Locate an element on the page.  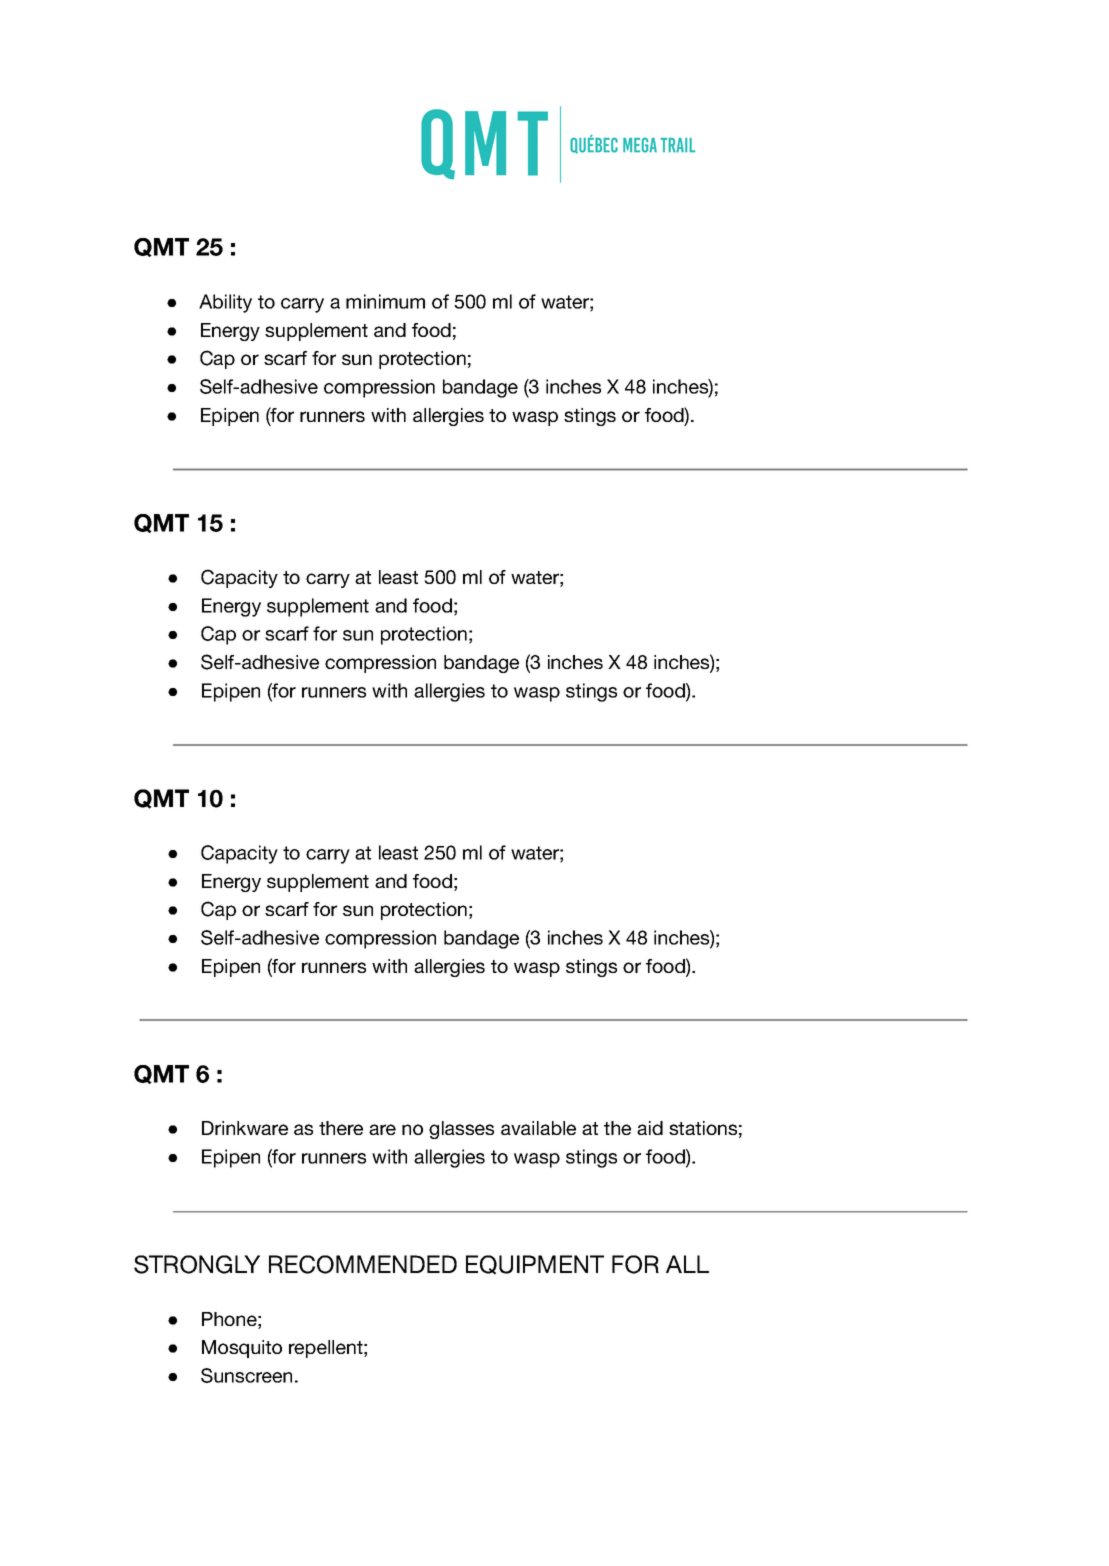
minimum is located at coordinates (385, 301).
